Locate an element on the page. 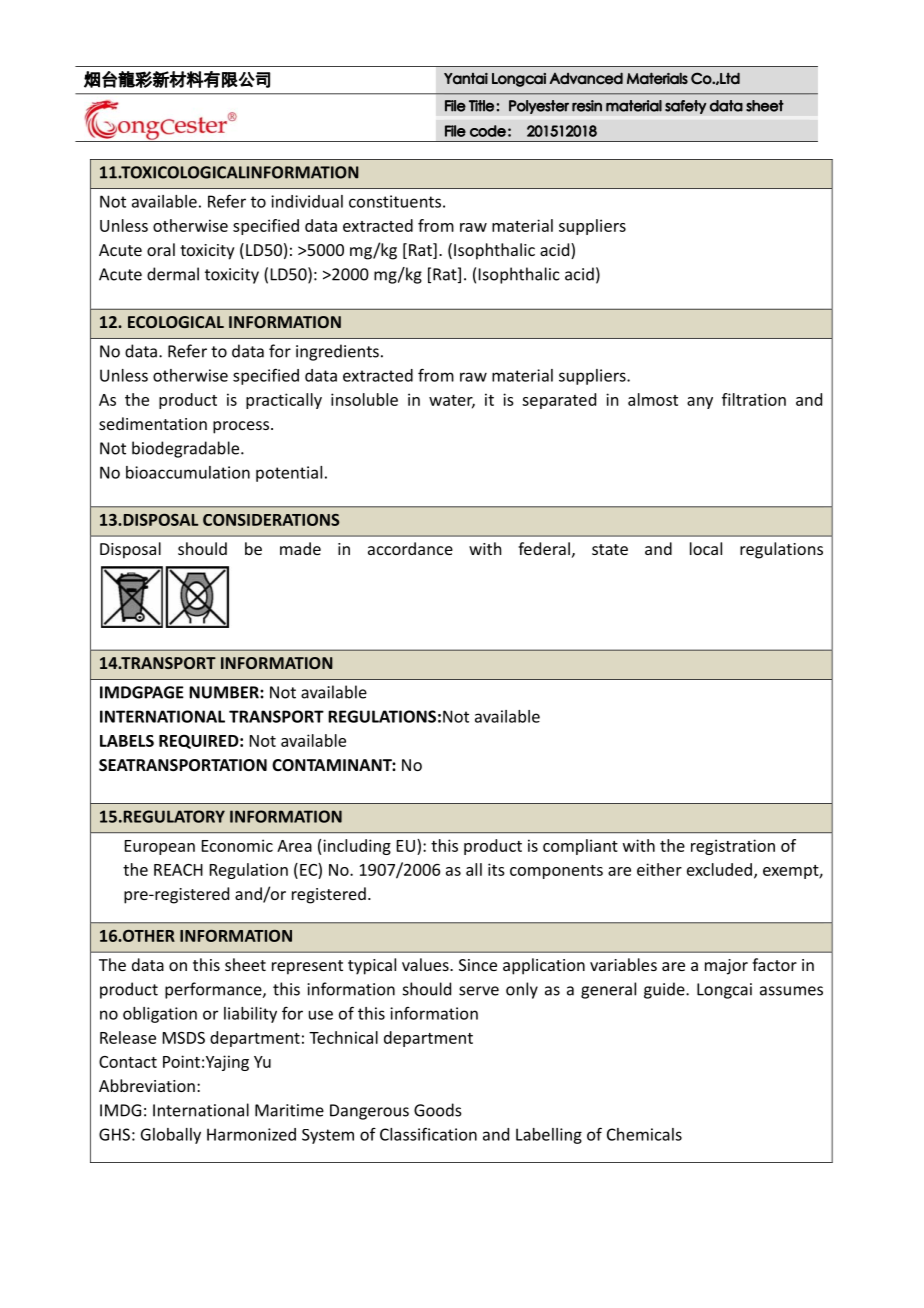 The height and width of the document is (1308, 924). accordance is located at coordinates (410, 548).
